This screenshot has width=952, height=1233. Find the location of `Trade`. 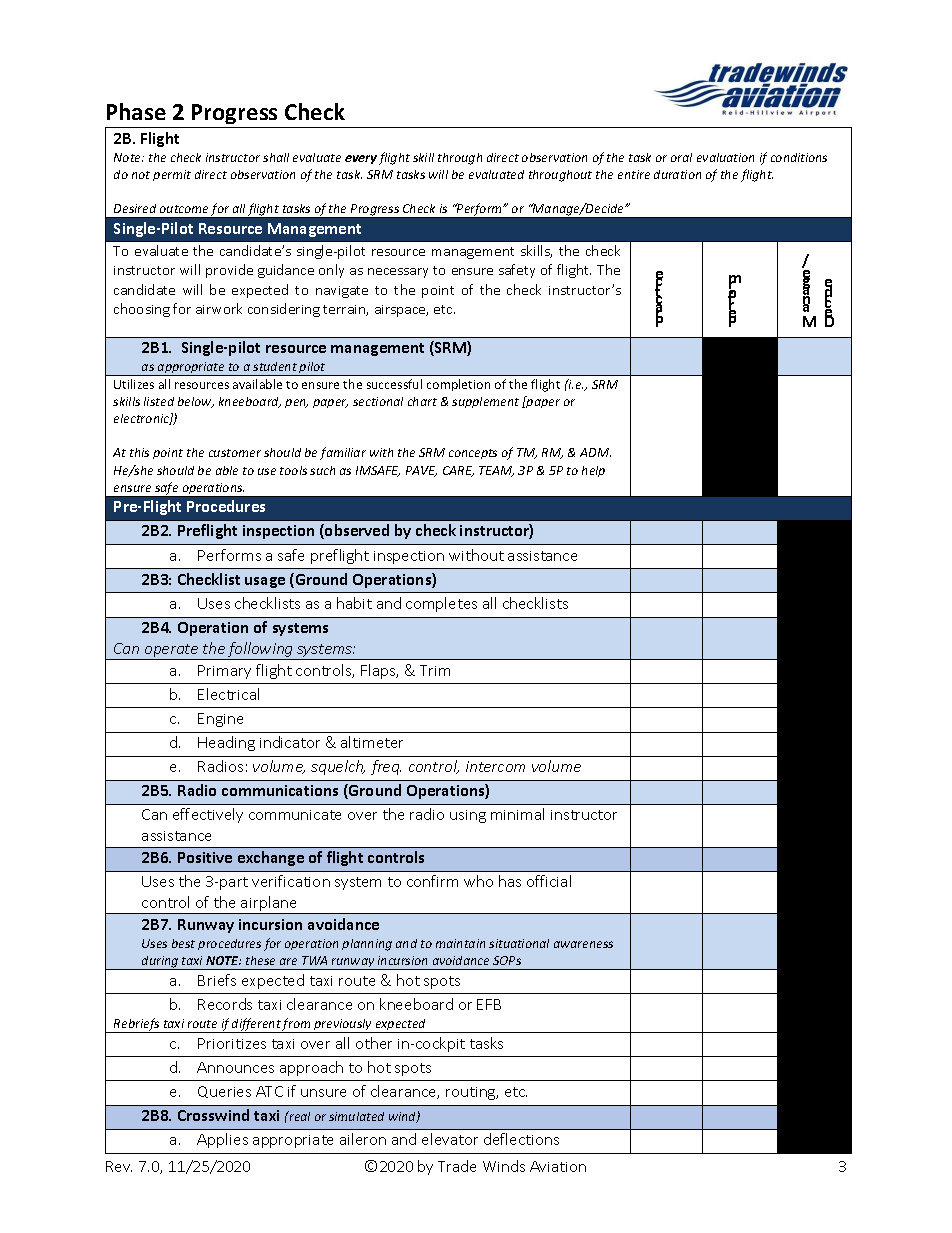

Trade is located at coordinates (457, 1166).
